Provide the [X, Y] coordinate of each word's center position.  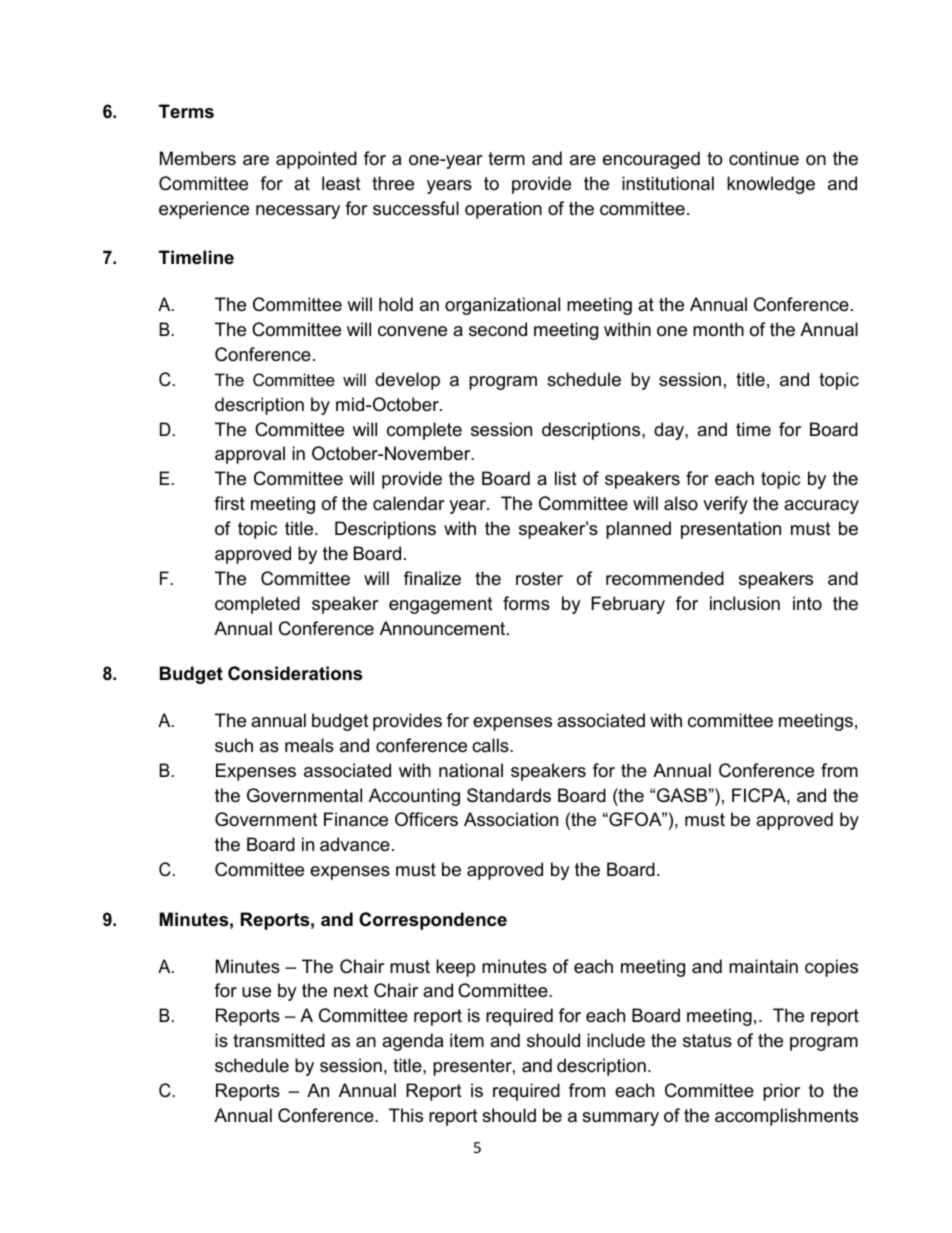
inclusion [745, 603]
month [718, 329]
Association [511, 819]
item [467, 1040]
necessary [298, 212]
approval [250, 455]
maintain [763, 966]
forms [526, 603]
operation [503, 210]
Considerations [295, 673]
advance [355, 844]
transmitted [279, 1040]
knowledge [771, 185]
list [566, 478]
